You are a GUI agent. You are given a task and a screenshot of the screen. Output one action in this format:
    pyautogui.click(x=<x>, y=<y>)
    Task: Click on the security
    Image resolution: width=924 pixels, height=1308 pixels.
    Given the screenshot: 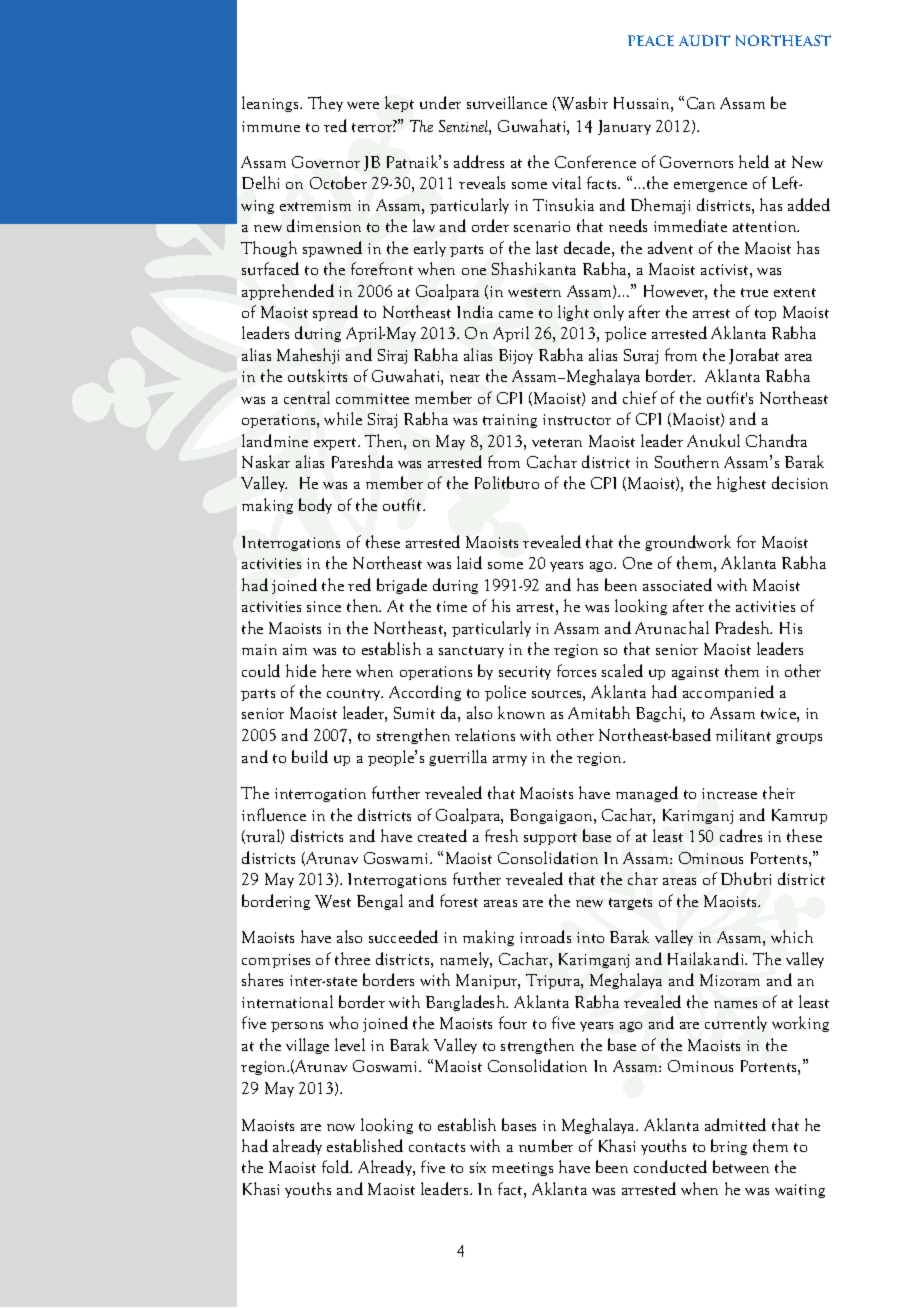 What is the action you would take?
    pyautogui.click(x=525, y=673)
